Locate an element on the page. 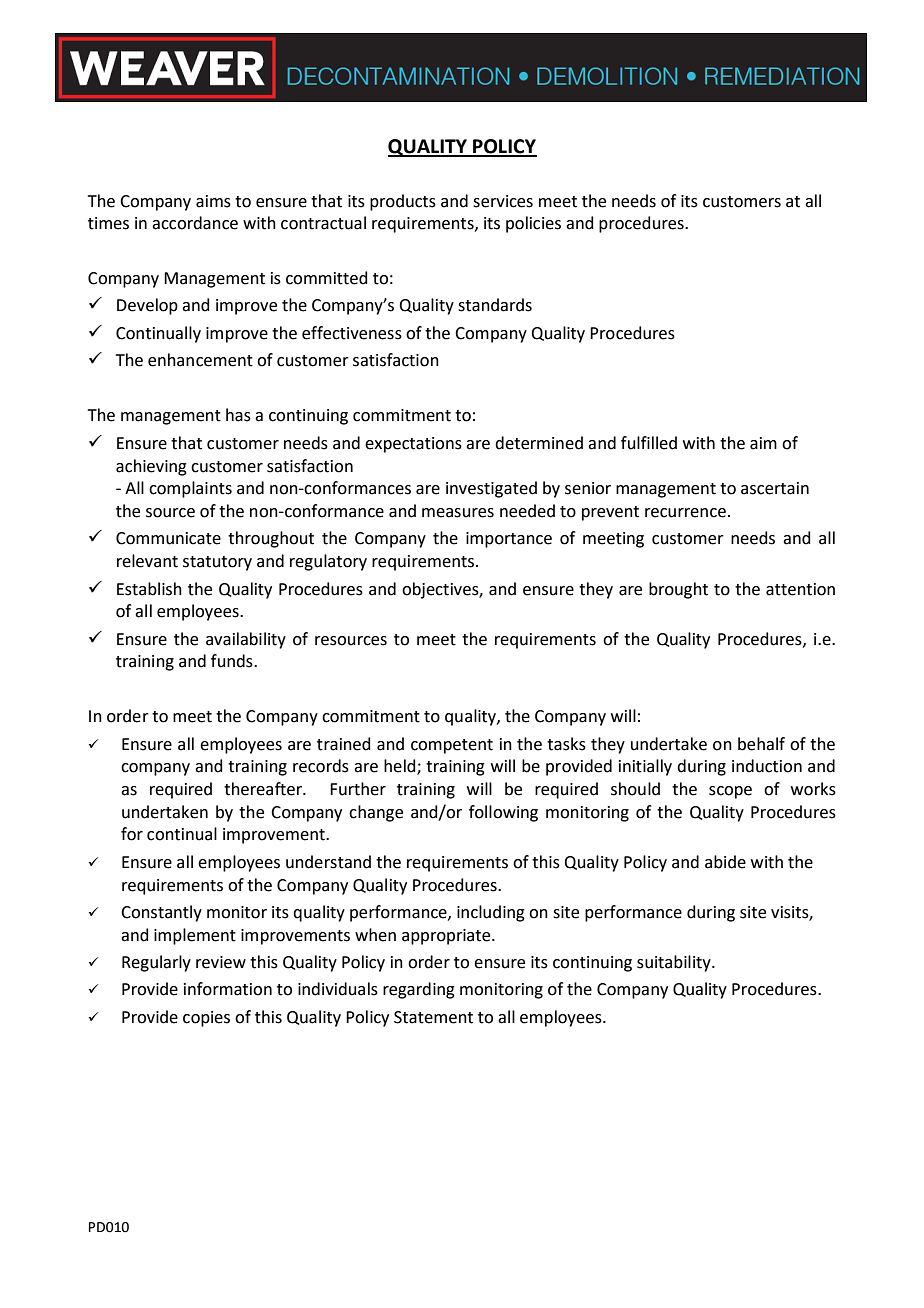 The height and width of the document is (1308, 924). regarding is located at coordinates (419, 990).
